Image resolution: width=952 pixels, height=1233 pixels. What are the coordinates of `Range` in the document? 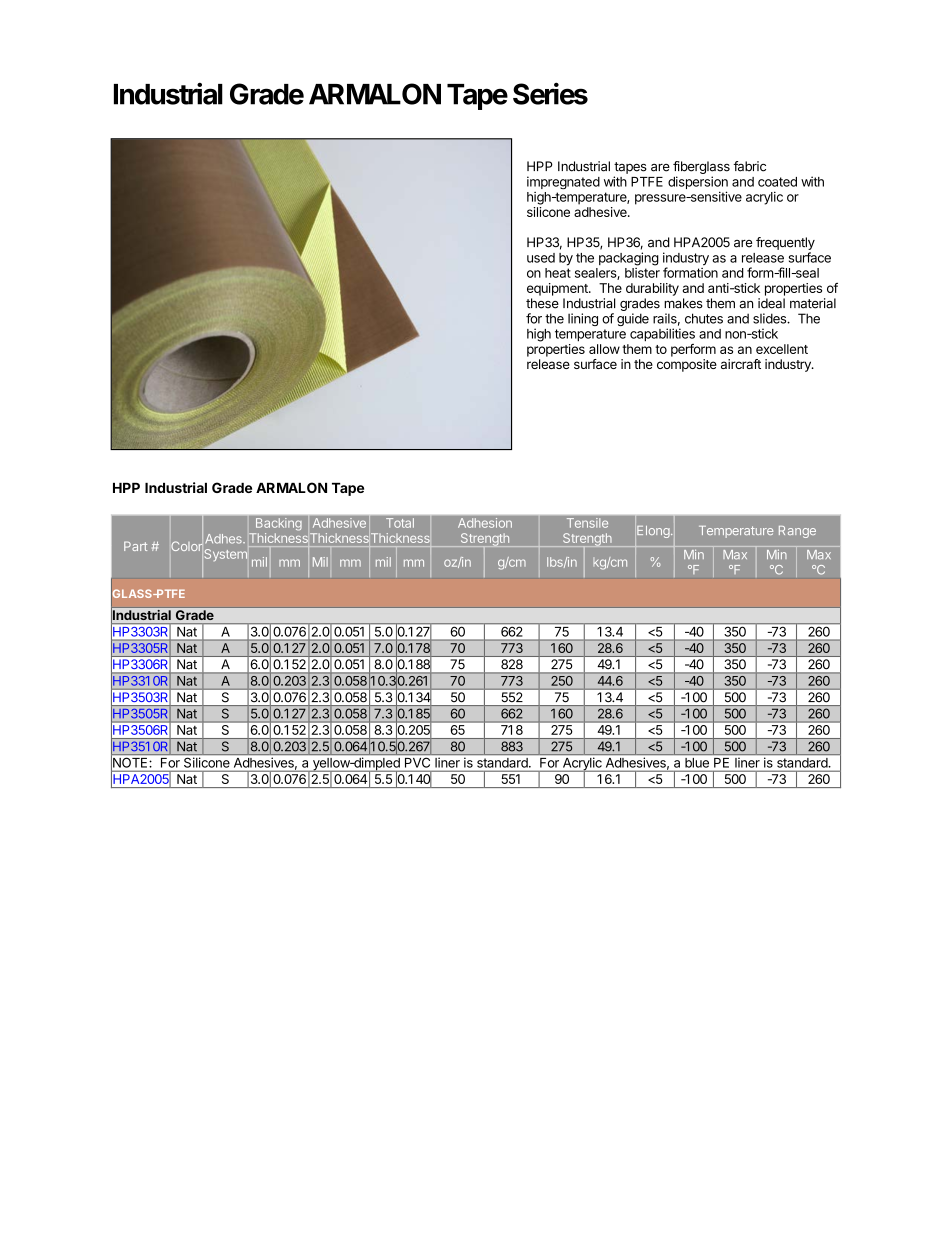 It's located at (797, 532).
